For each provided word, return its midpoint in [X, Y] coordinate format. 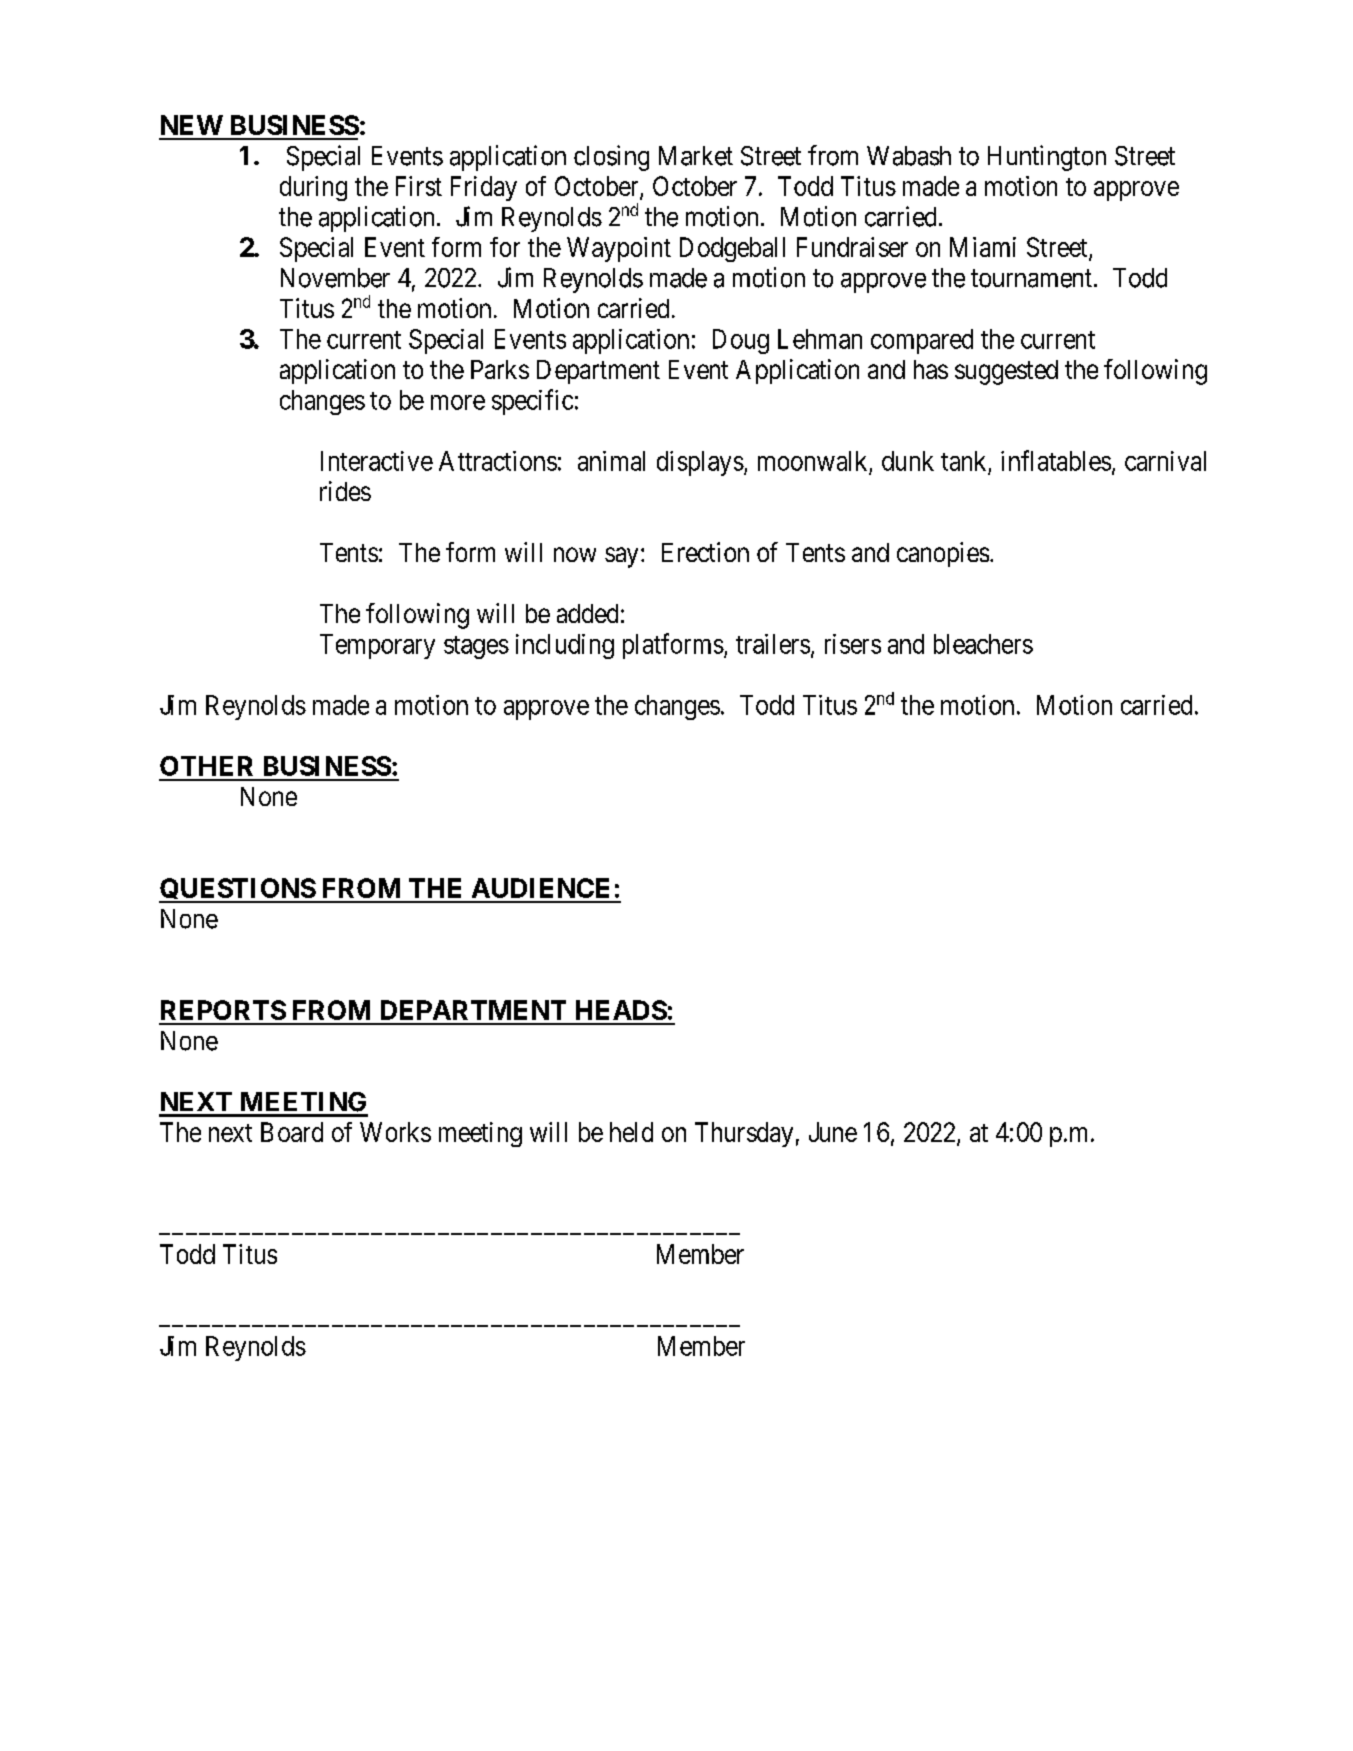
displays [700, 463]
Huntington [1047, 158]
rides [345, 491]
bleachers [983, 644]
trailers [773, 644]
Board [292, 1132]
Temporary [377, 646]
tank [963, 461]
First [419, 186]
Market [696, 156]
